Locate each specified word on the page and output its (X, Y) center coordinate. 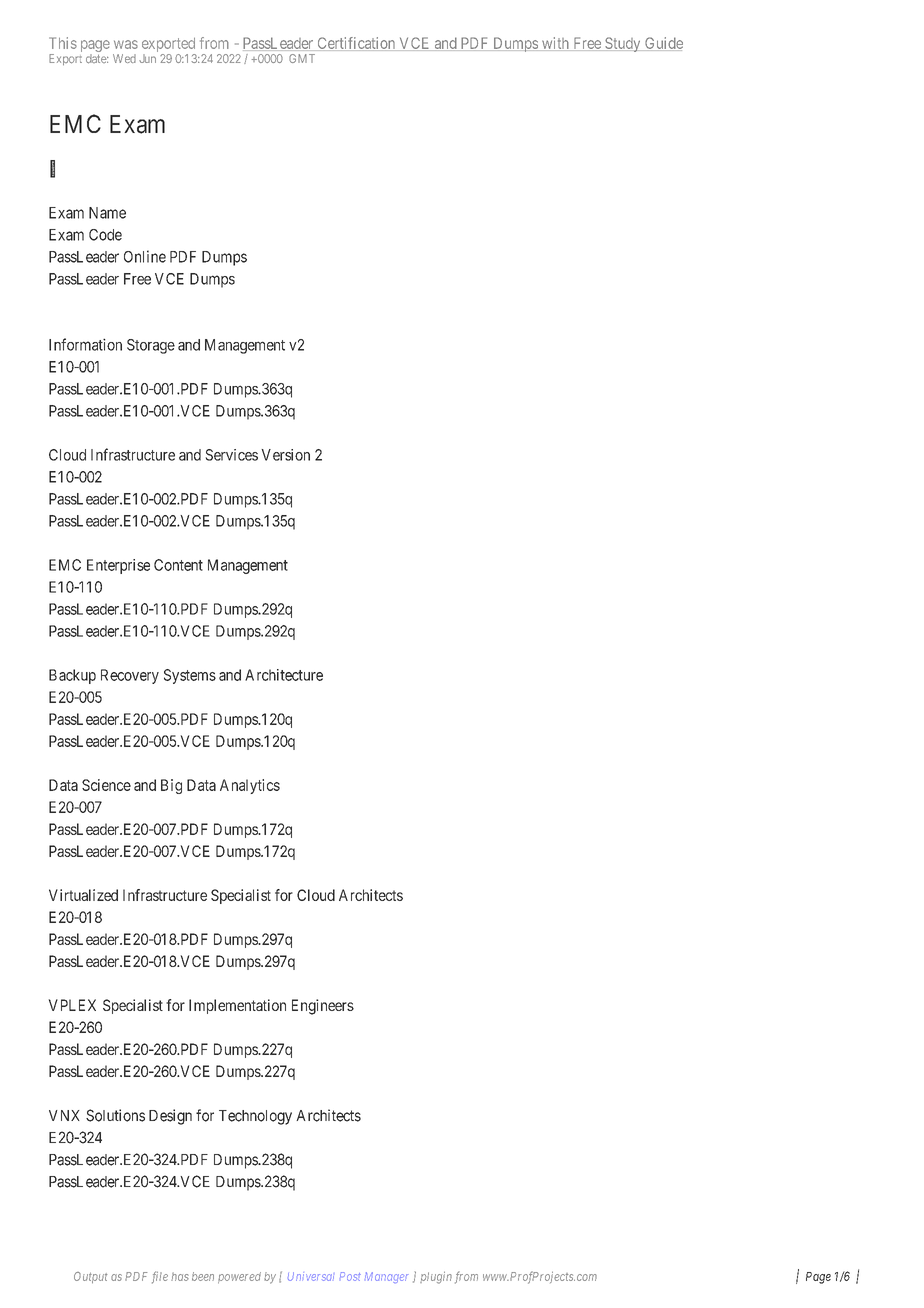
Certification (356, 44)
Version (285, 455)
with (555, 44)
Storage (151, 346)
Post (350, 1276)
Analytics (250, 786)
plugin (436, 1277)
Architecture (284, 675)
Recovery (130, 676)
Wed (124, 58)
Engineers (323, 1007)
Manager (386, 1277)
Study (623, 44)
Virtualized (83, 895)
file (160, 1277)
